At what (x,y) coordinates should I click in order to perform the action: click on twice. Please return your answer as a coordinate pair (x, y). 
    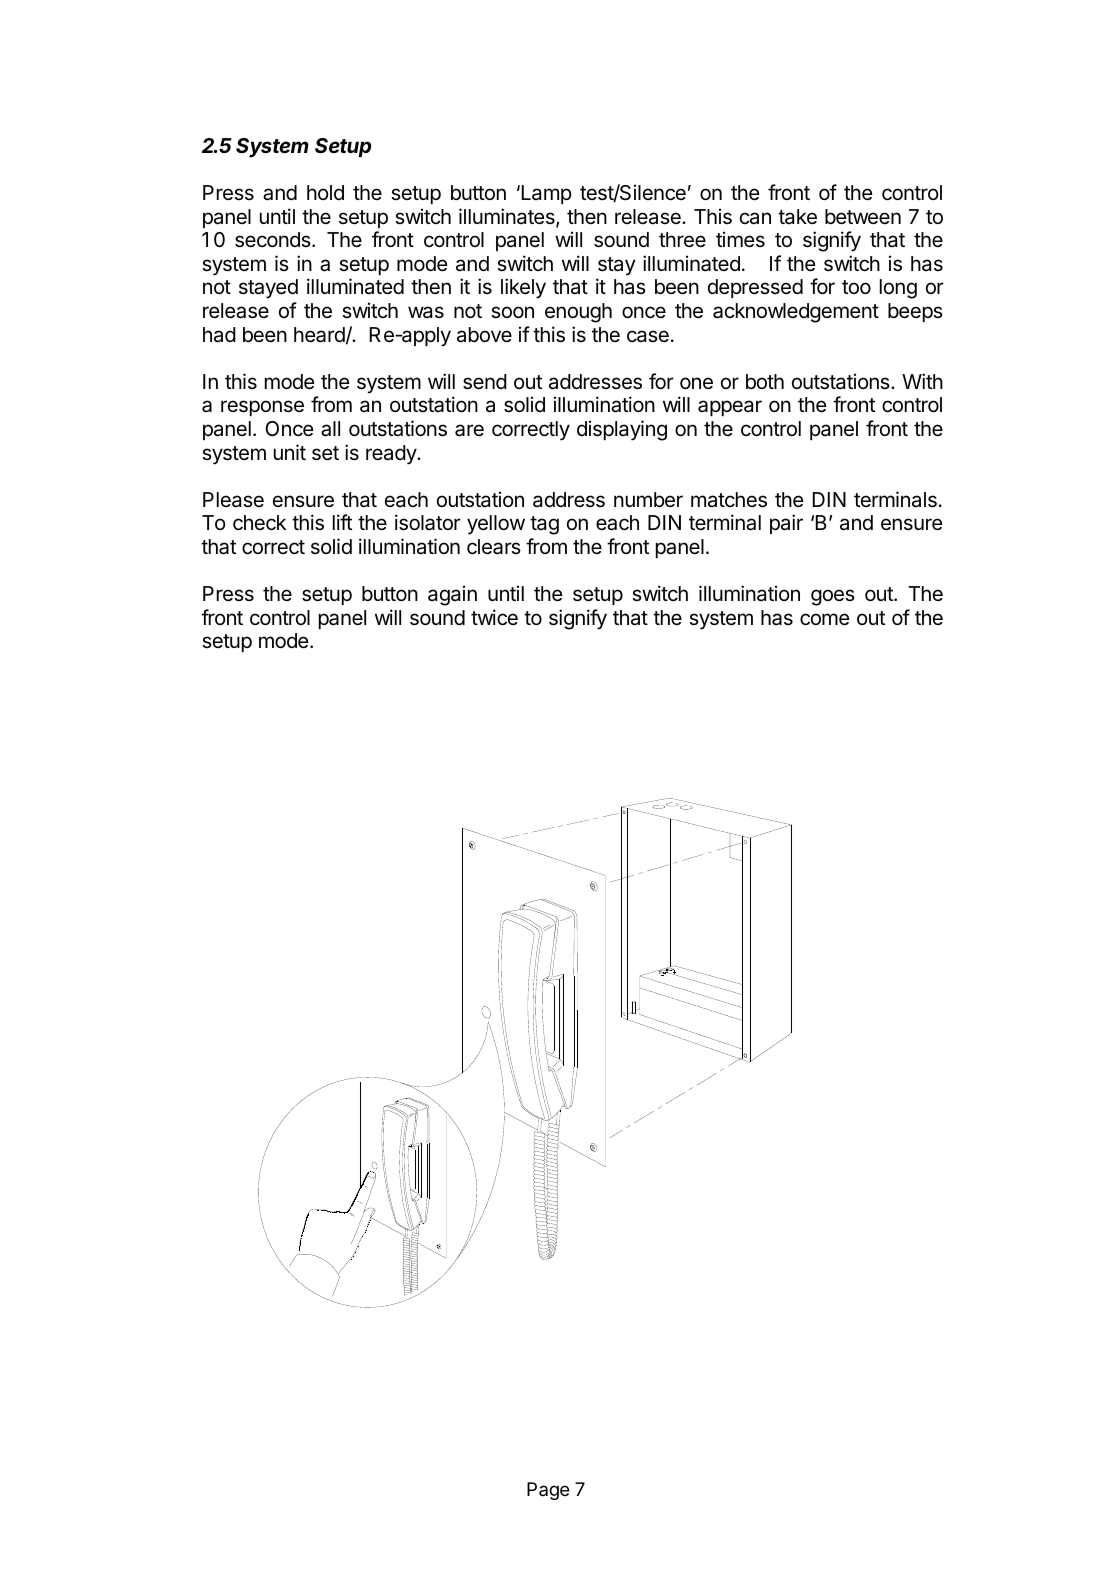
    Looking at the image, I should click on (494, 617).
